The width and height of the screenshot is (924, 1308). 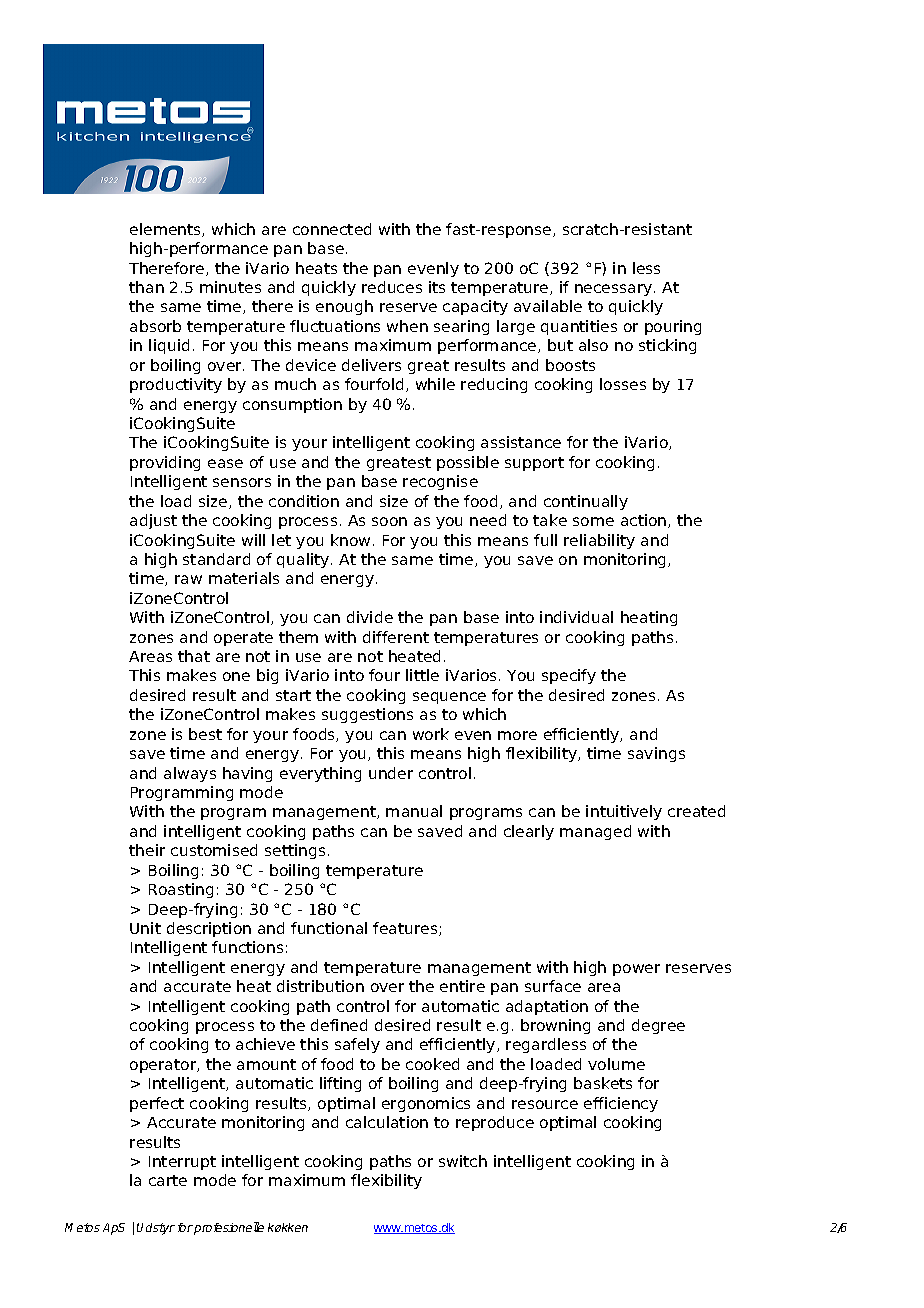 What do you see at coordinates (595, 832) in the screenshot?
I see `managed` at bounding box center [595, 832].
